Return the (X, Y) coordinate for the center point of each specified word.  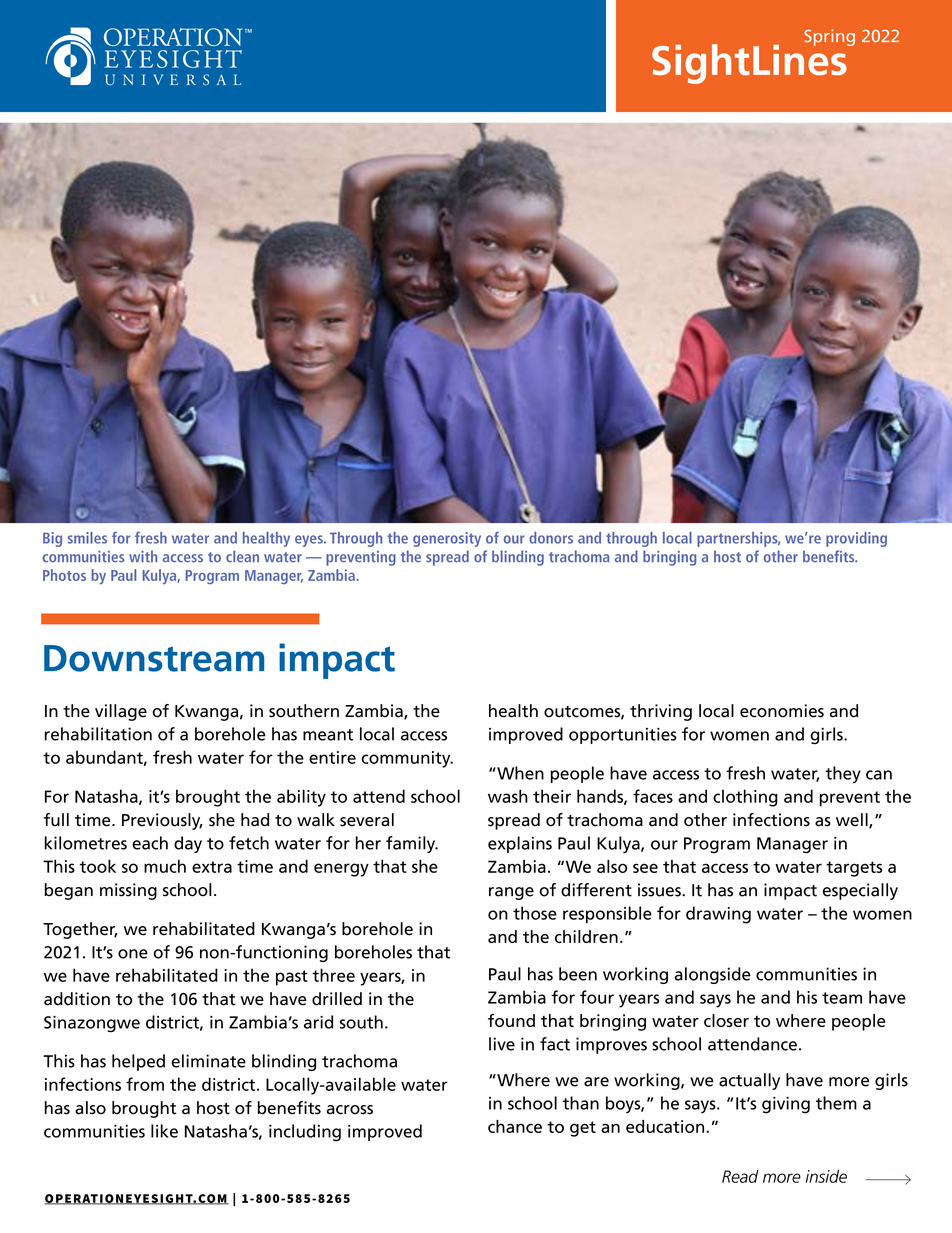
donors (551, 538)
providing (856, 539)
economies (782, 711)
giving (786, 1105)
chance (515, 1126)
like (164, 1131)
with (143, 556)
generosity (447, 539)
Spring (829, 37)
